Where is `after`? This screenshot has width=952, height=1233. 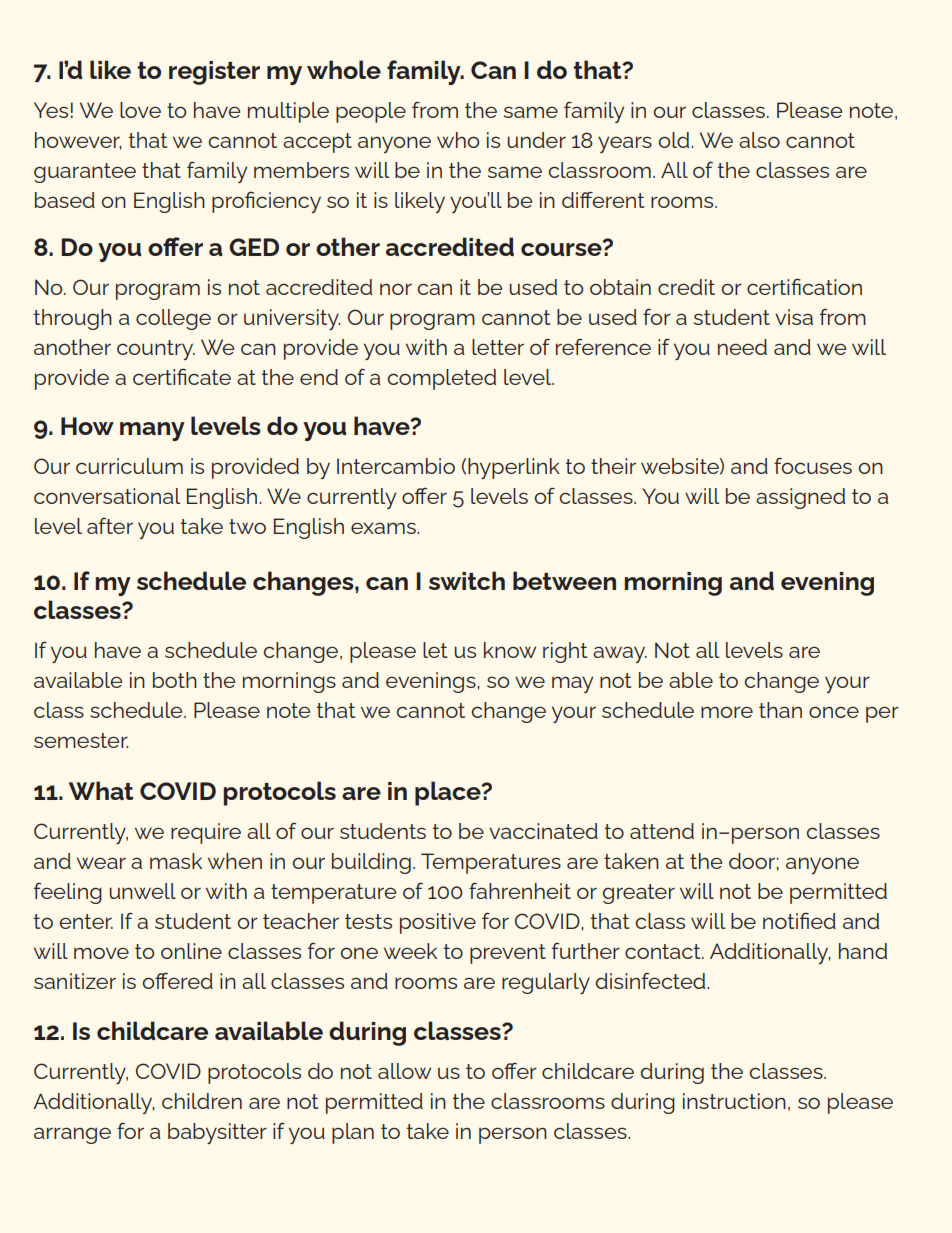 after is located at coordinates (110, 526).
